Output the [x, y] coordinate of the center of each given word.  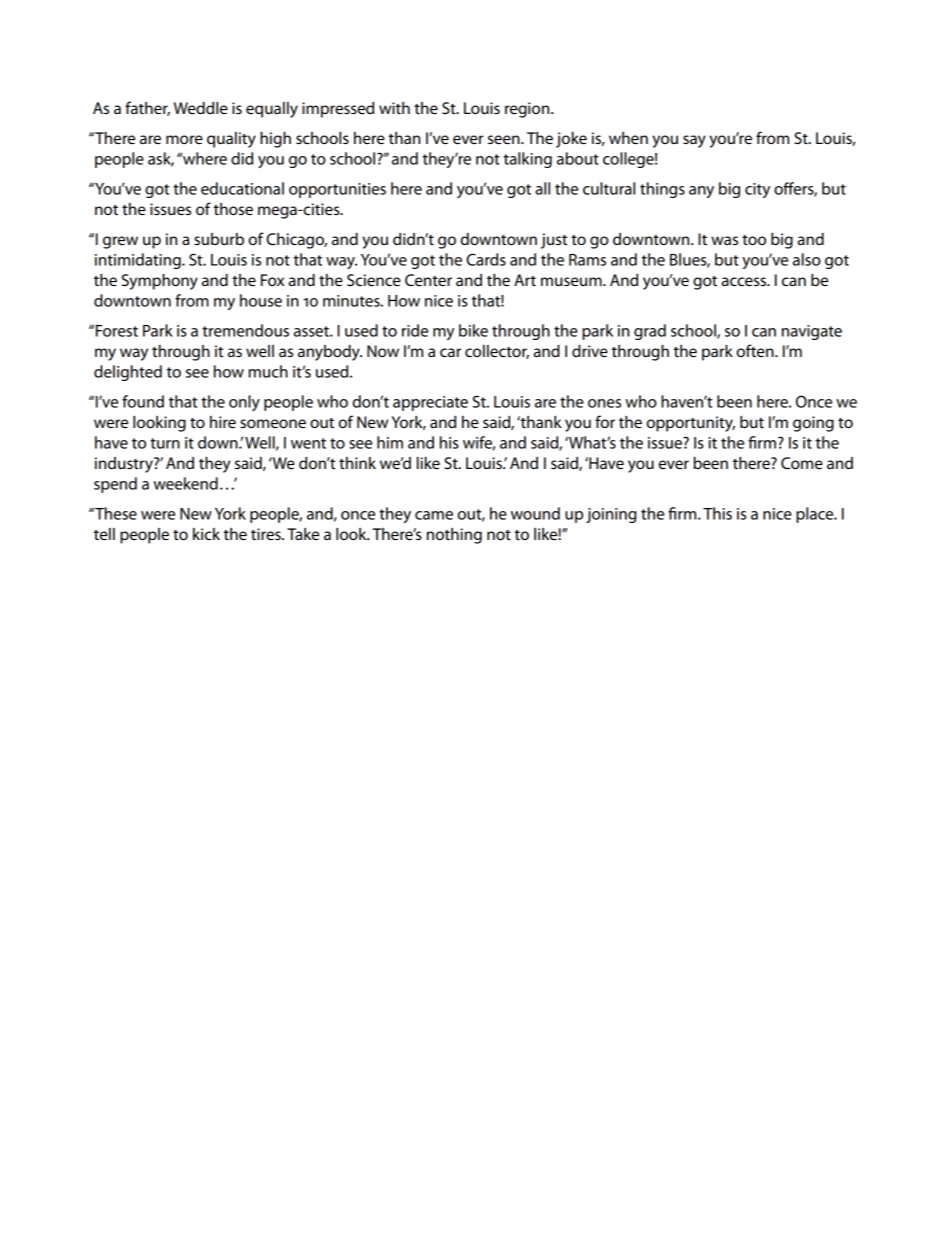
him [390, 442]
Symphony [160, 282]
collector [497, 352]
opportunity [691, 424]
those [233, 209]
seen [505, 139]
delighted [128, 373]
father [147, 108]
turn [165, 443]
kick [206, 534]
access [745, 281]
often [756, 350]
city [757, 190]
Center [428, 280]
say [694, 141]
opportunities [337, 190]
